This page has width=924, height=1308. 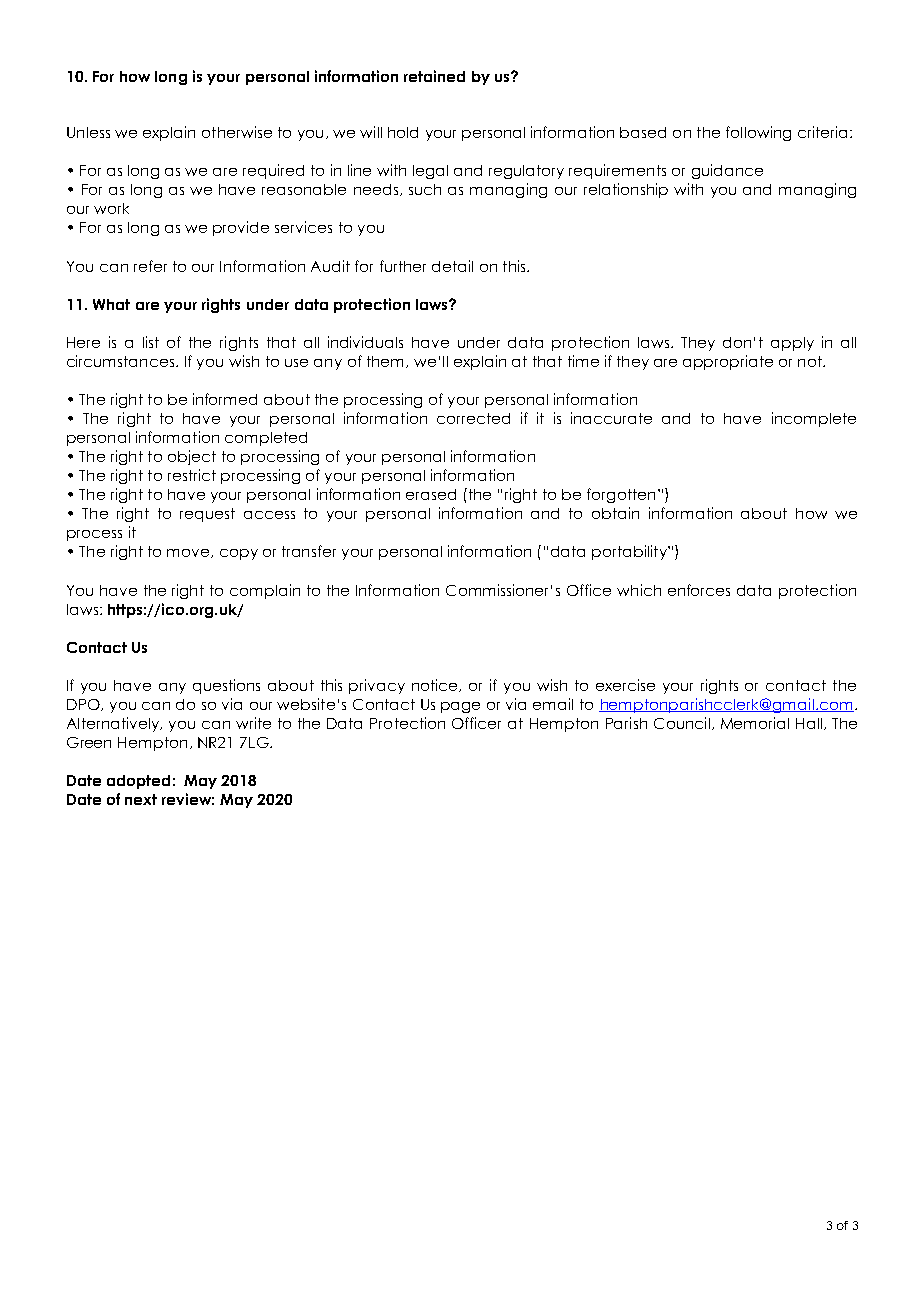 I want to click on retained, so click(x=434, y=76).
